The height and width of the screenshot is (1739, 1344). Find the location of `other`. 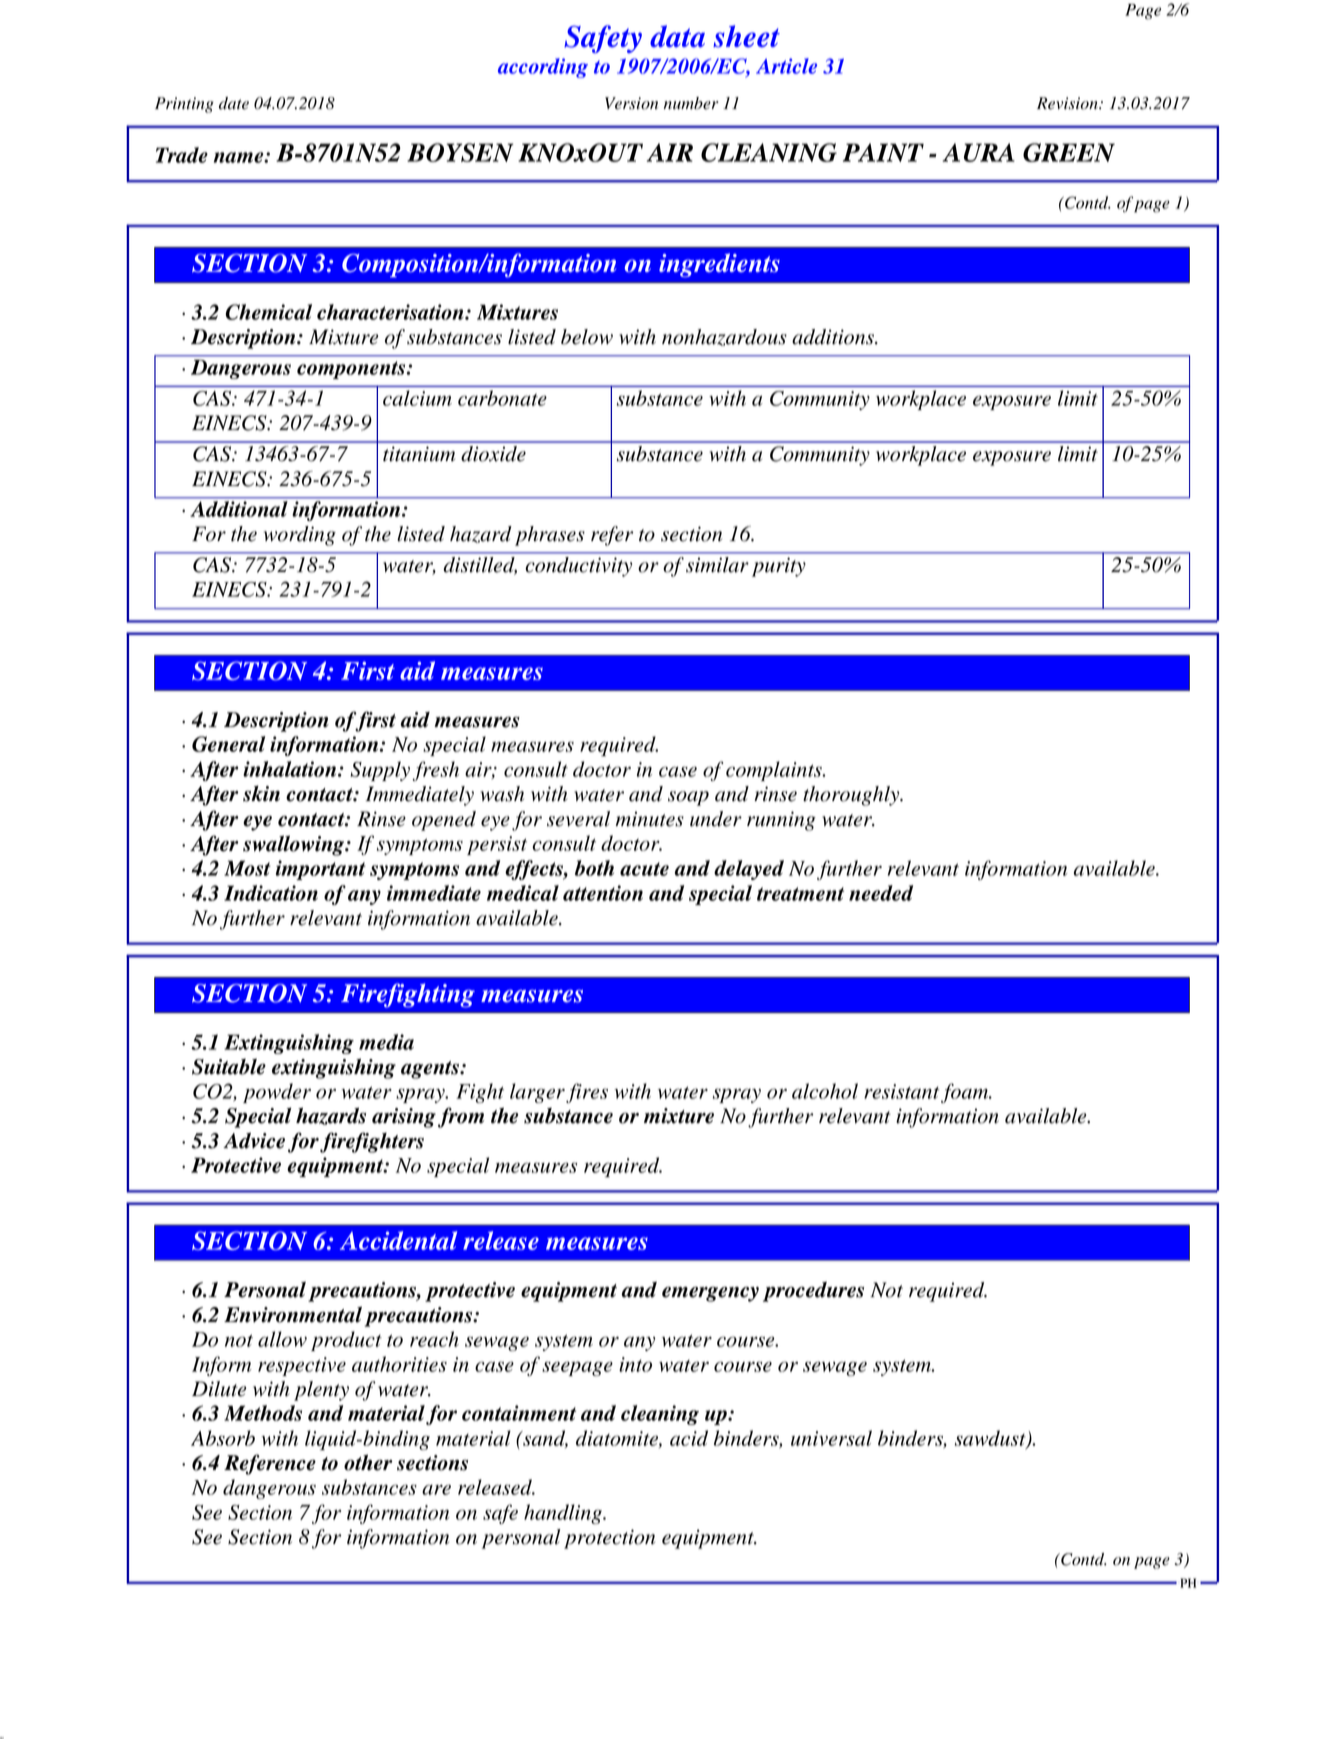

other is located at coordinates (368, 1462).
